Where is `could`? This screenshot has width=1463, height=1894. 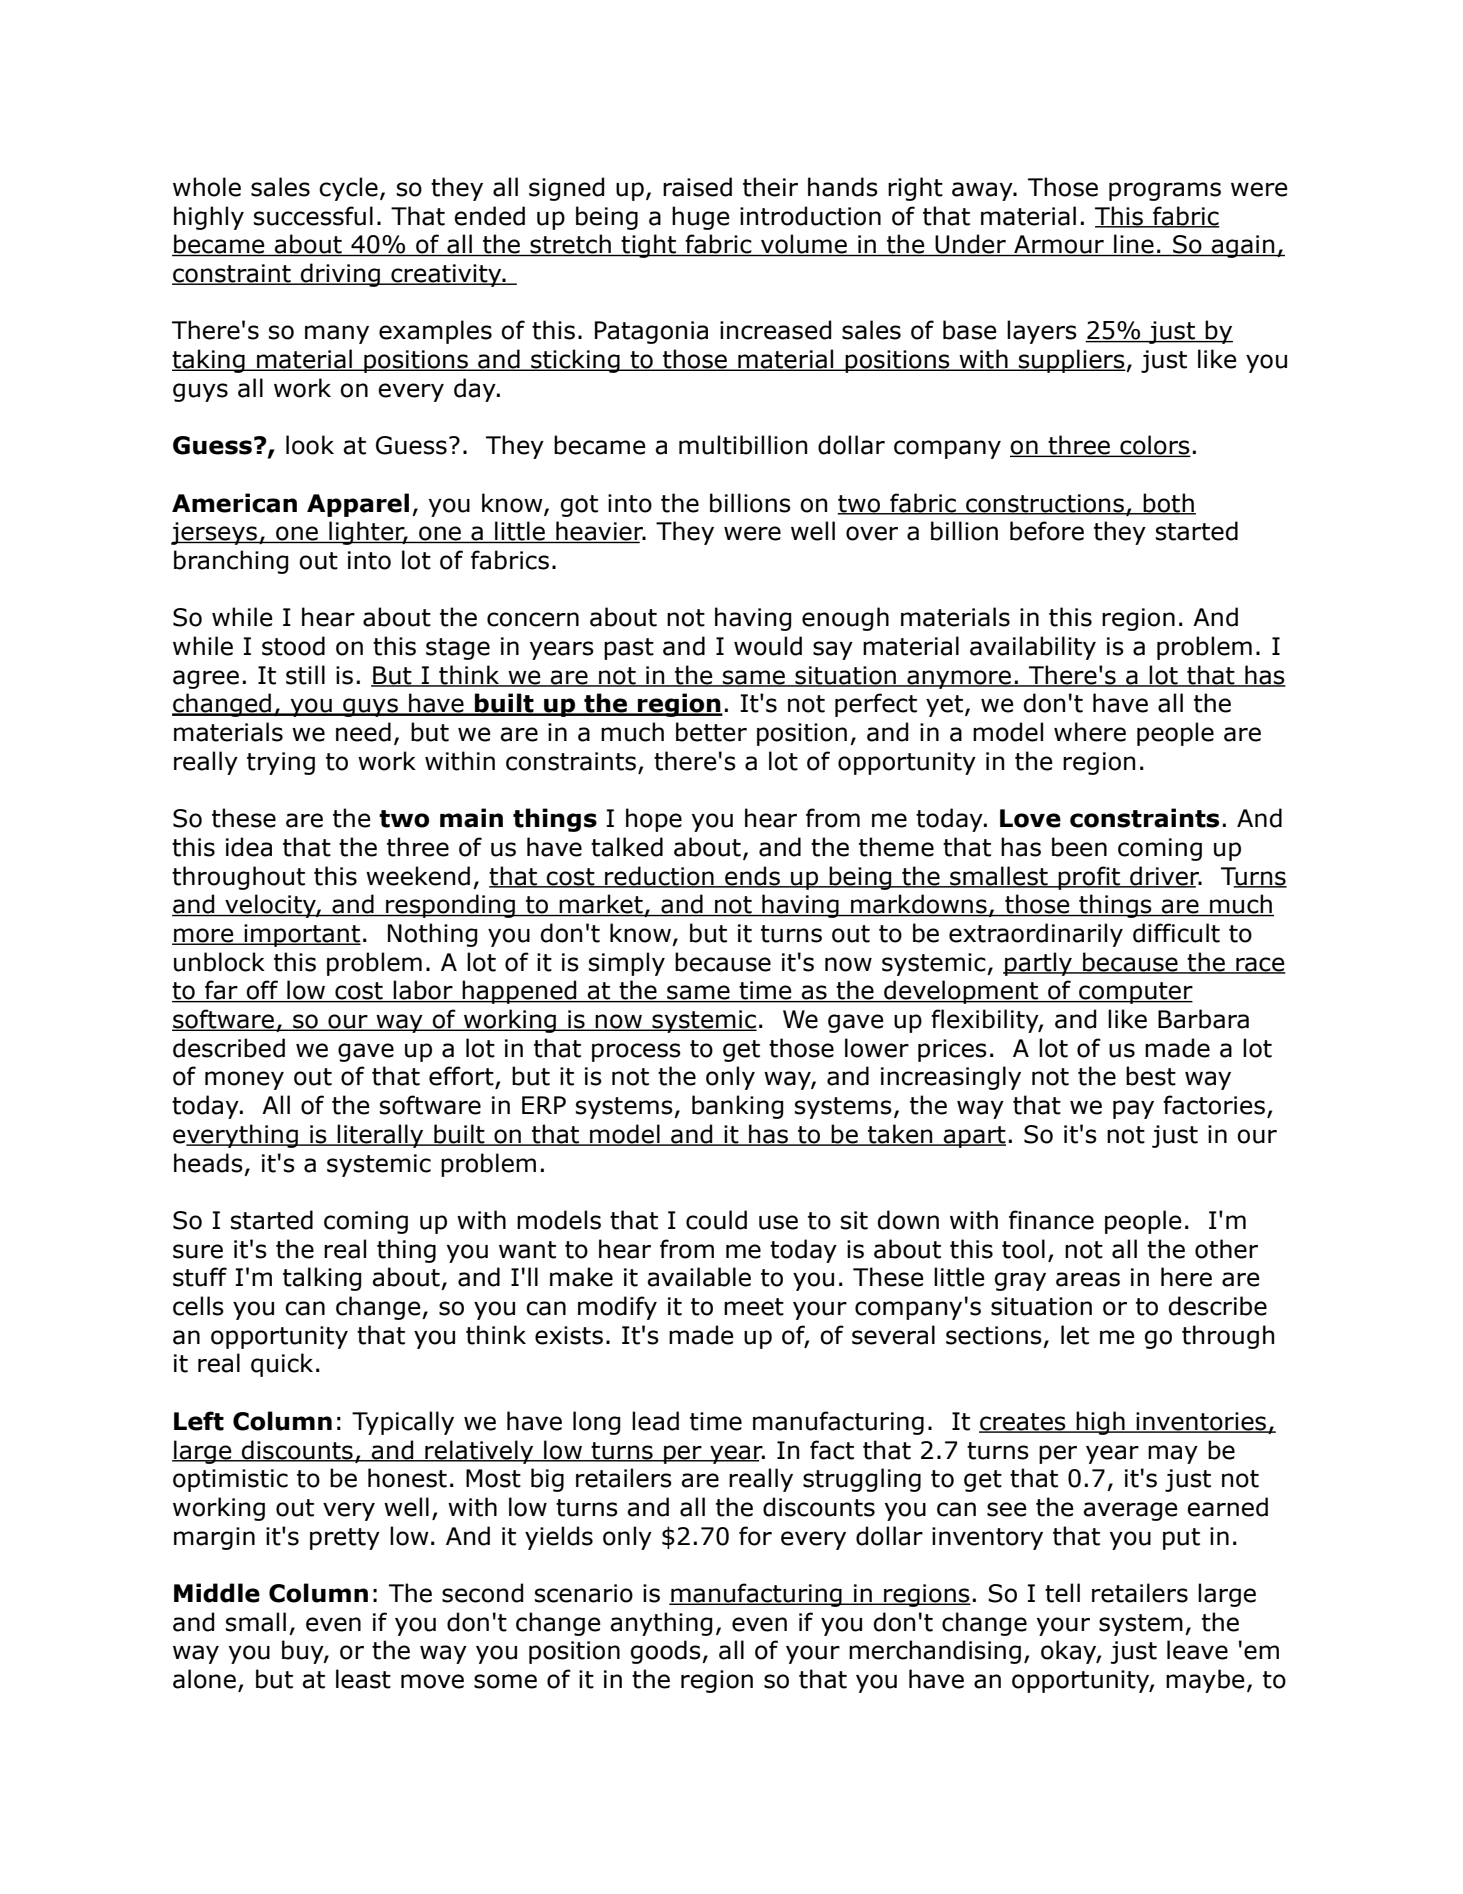 could is located at coordinates (716, 1220).
